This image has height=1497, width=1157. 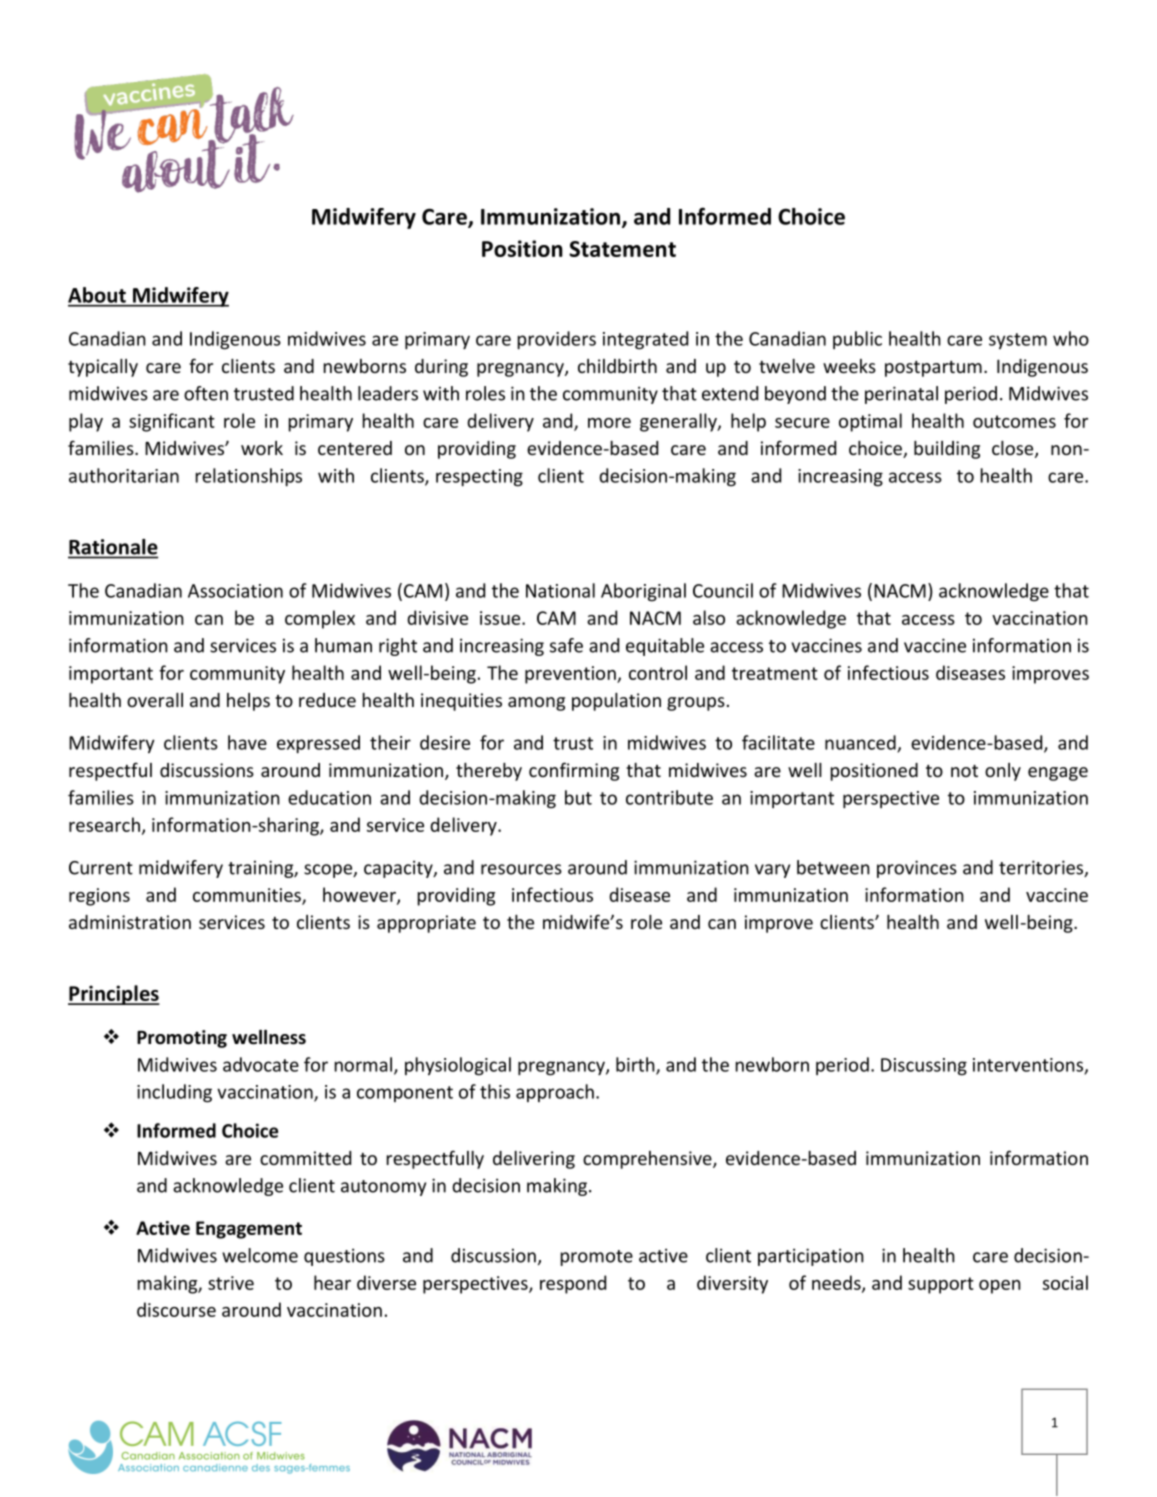 I want to click on support, so click(x=941, y=1285).
